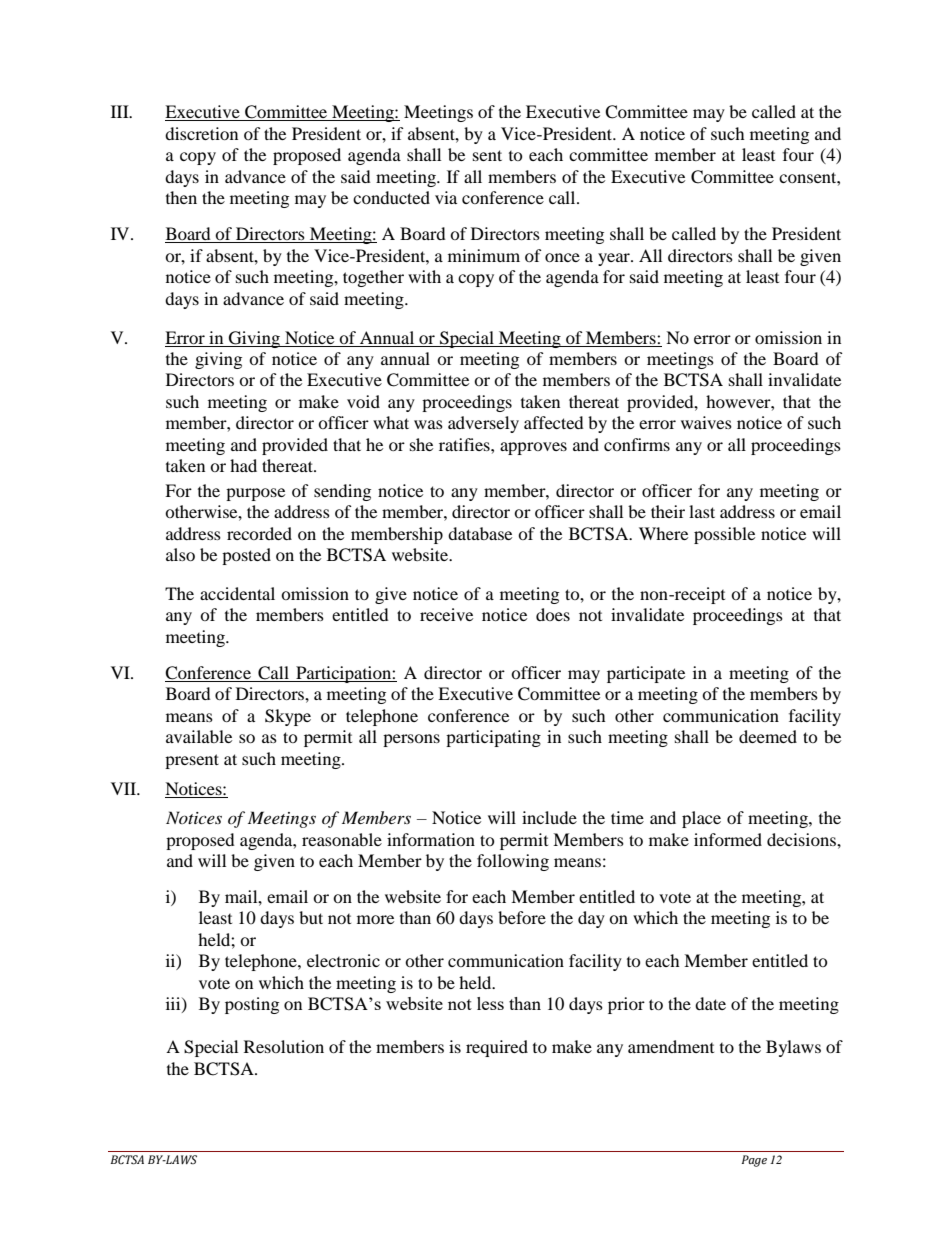 This image has width=952, height=1233. What do you see at coordinates (284, 1046) in the image?
I see `Resolution` at bounding box center [284, 1046].
